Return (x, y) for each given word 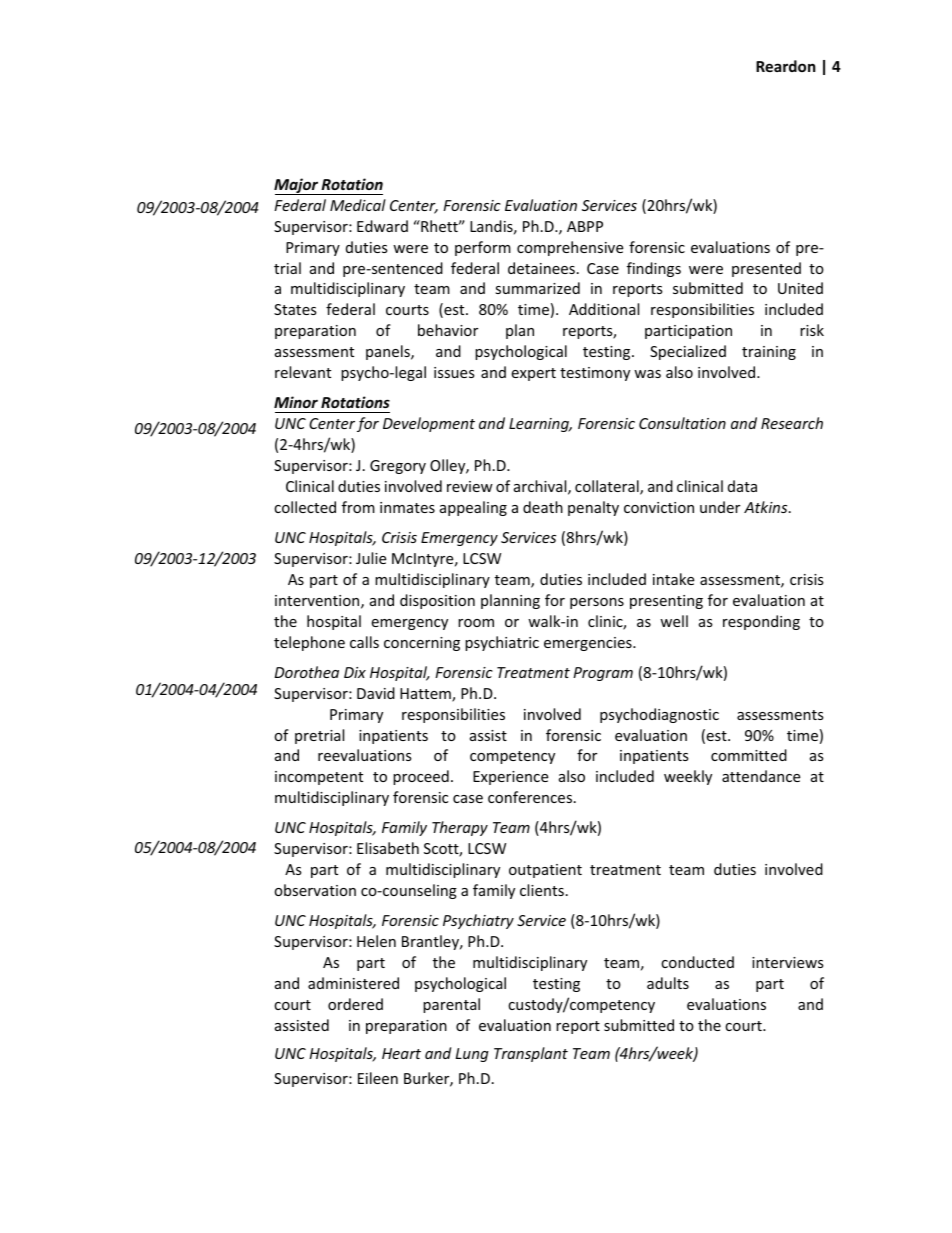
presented (766, 269)
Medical (358, 205)
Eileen (378, 1078)
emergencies (589, 644)
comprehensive (570, 248)
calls (364, 642)
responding (761, 622)
